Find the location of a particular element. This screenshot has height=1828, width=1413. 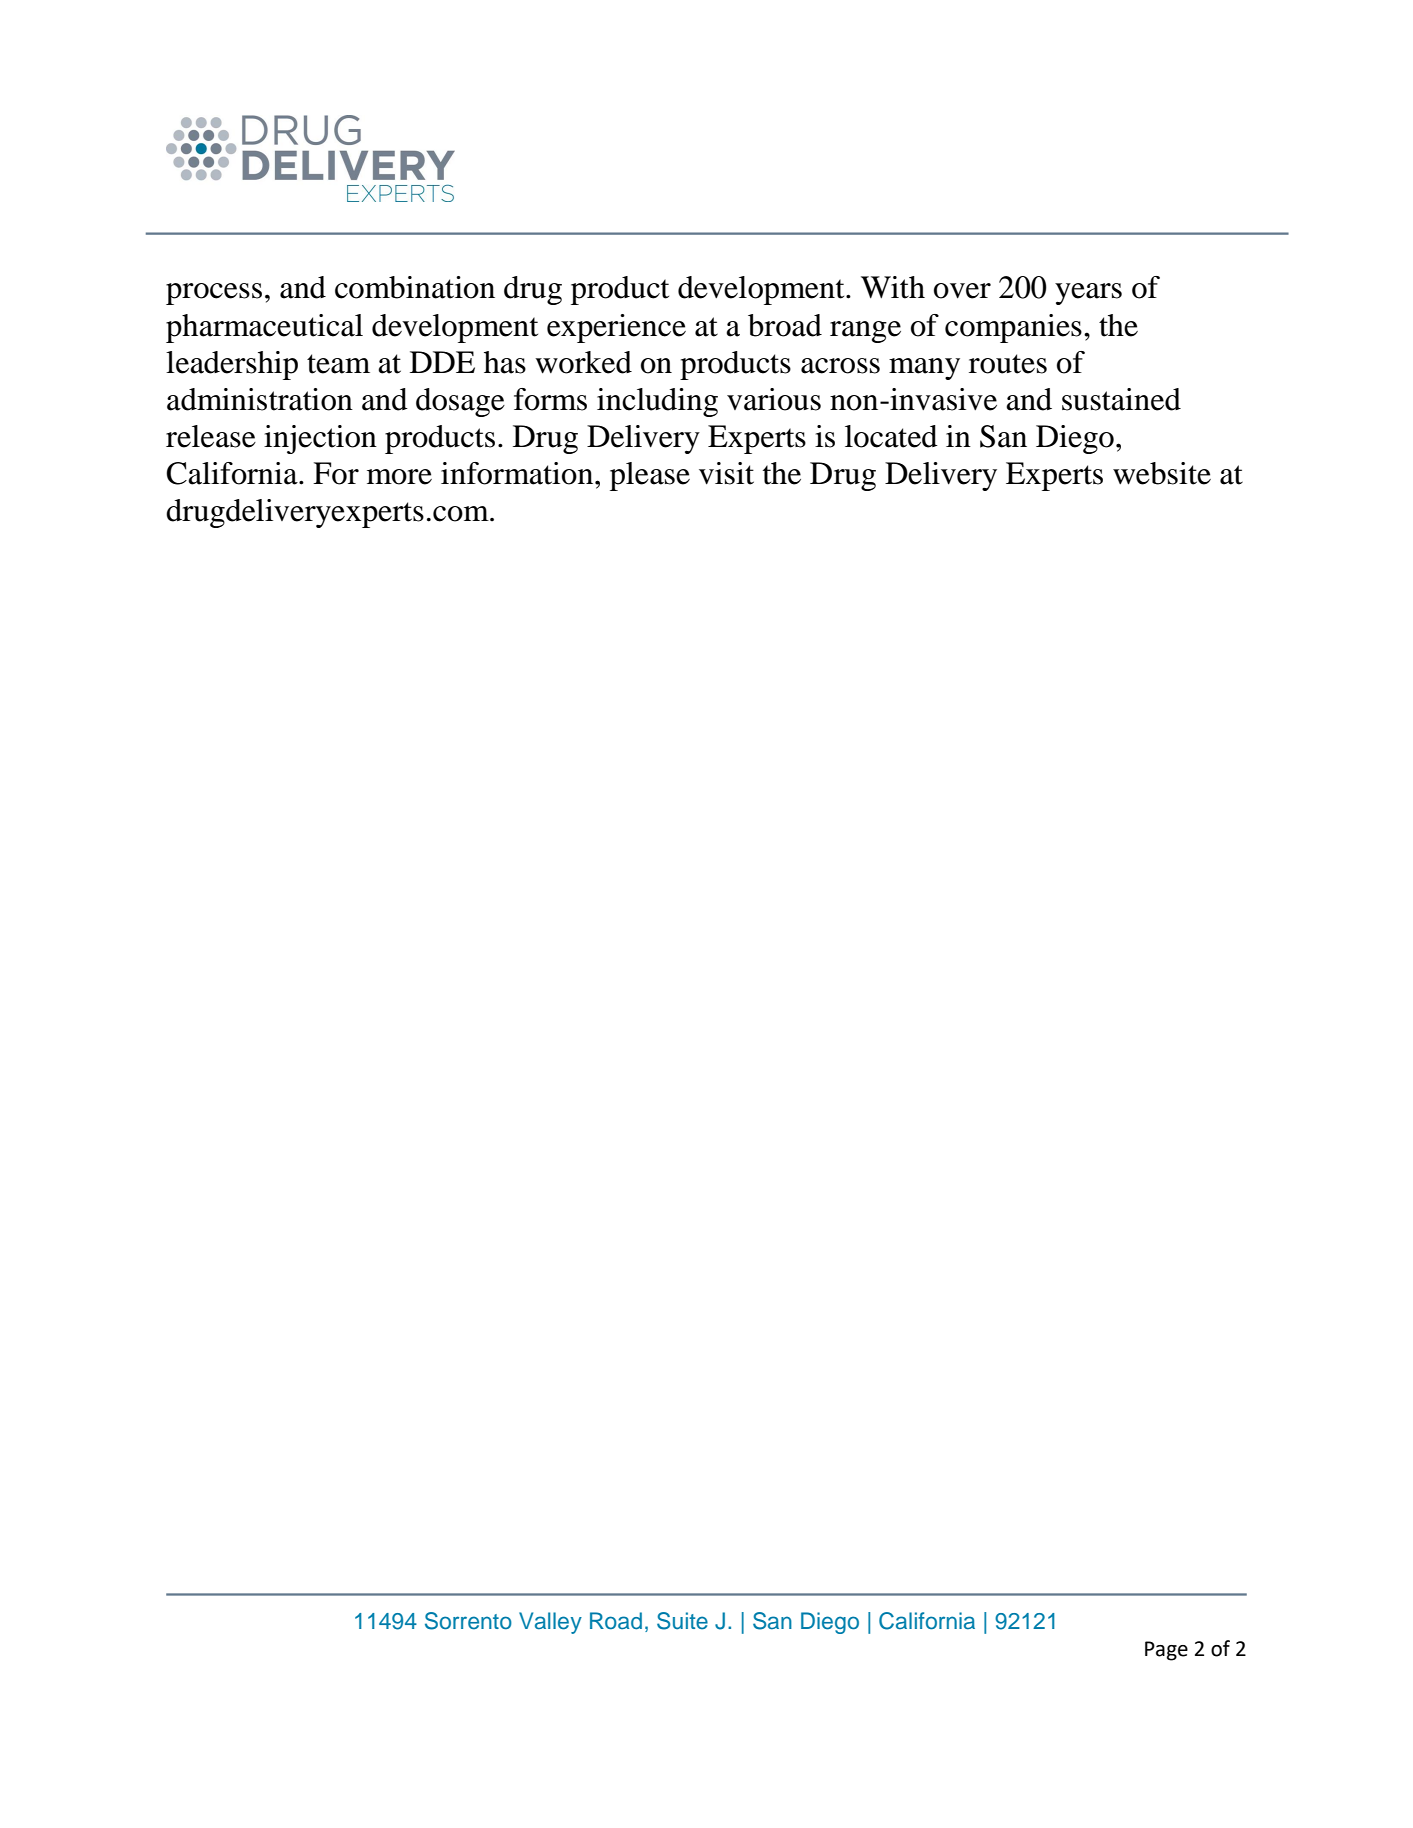

companies is located at coordinates (1013, 328).
